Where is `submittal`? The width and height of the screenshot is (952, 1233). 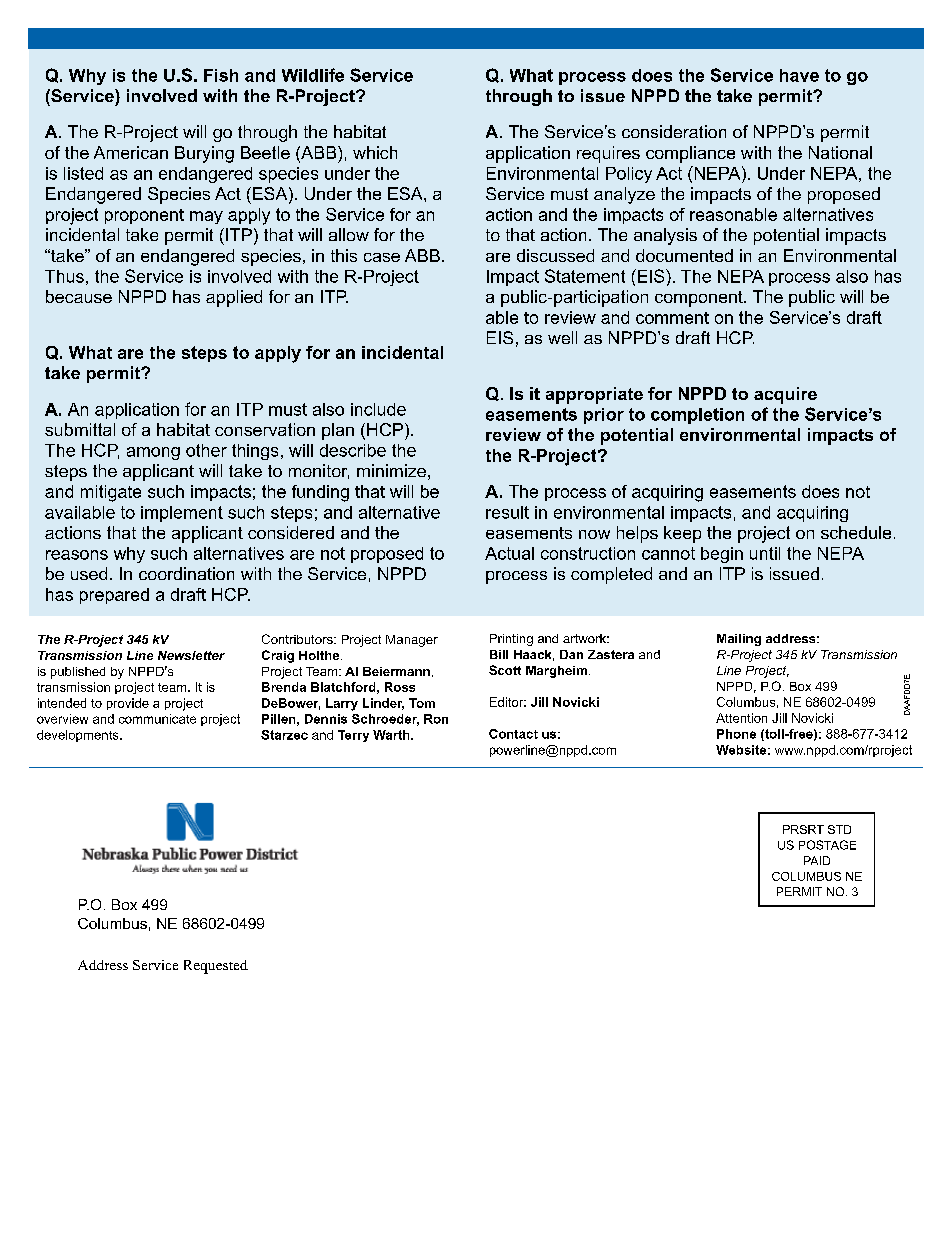
submittal is located at coordinates (80, 429).
